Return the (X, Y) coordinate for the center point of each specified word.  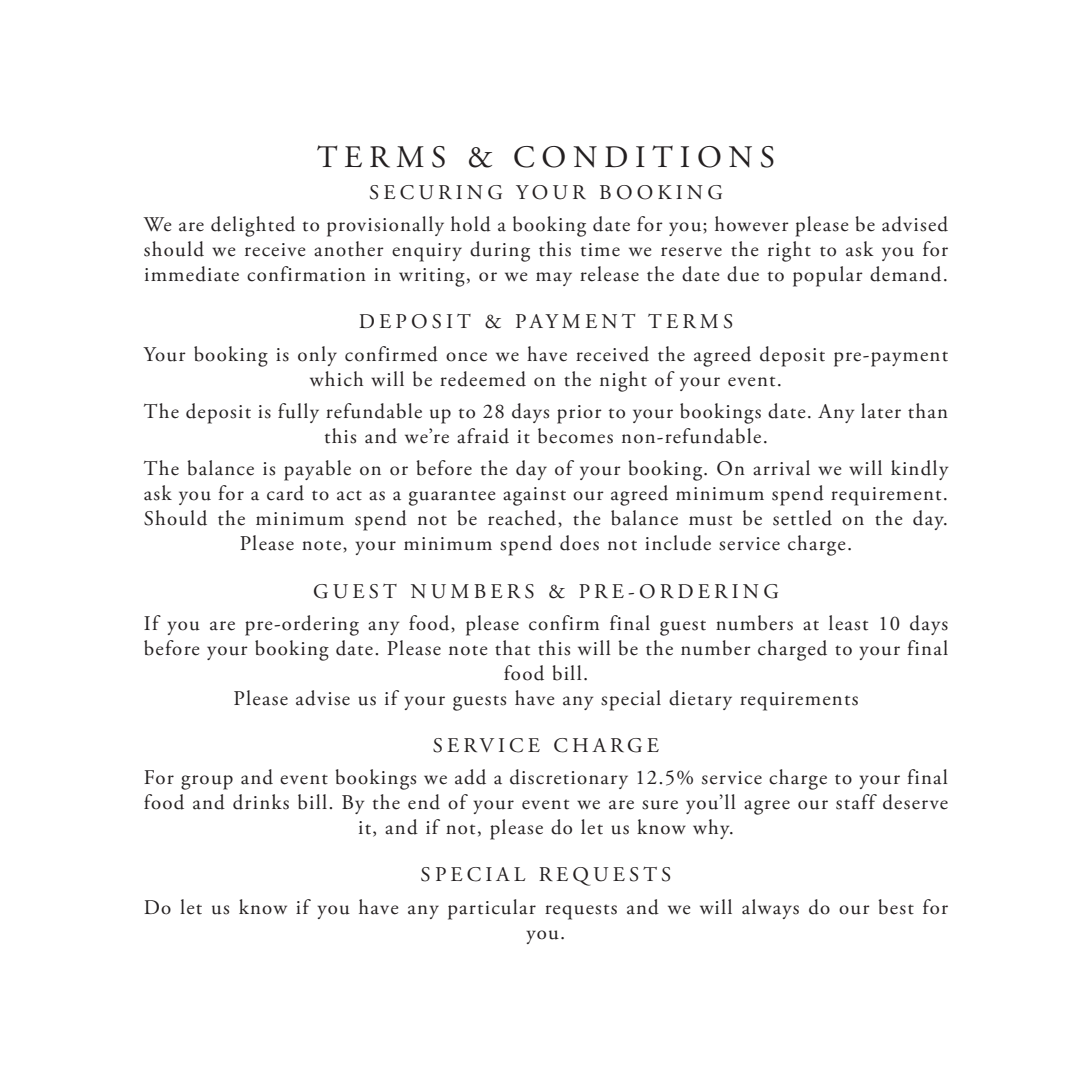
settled (802, 518)
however (752, 224)
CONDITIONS (644, 156)
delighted (253, 226)
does (579, 543)
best (896, 907)
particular (492, 909)
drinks (261, 802)
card (285, 493)
